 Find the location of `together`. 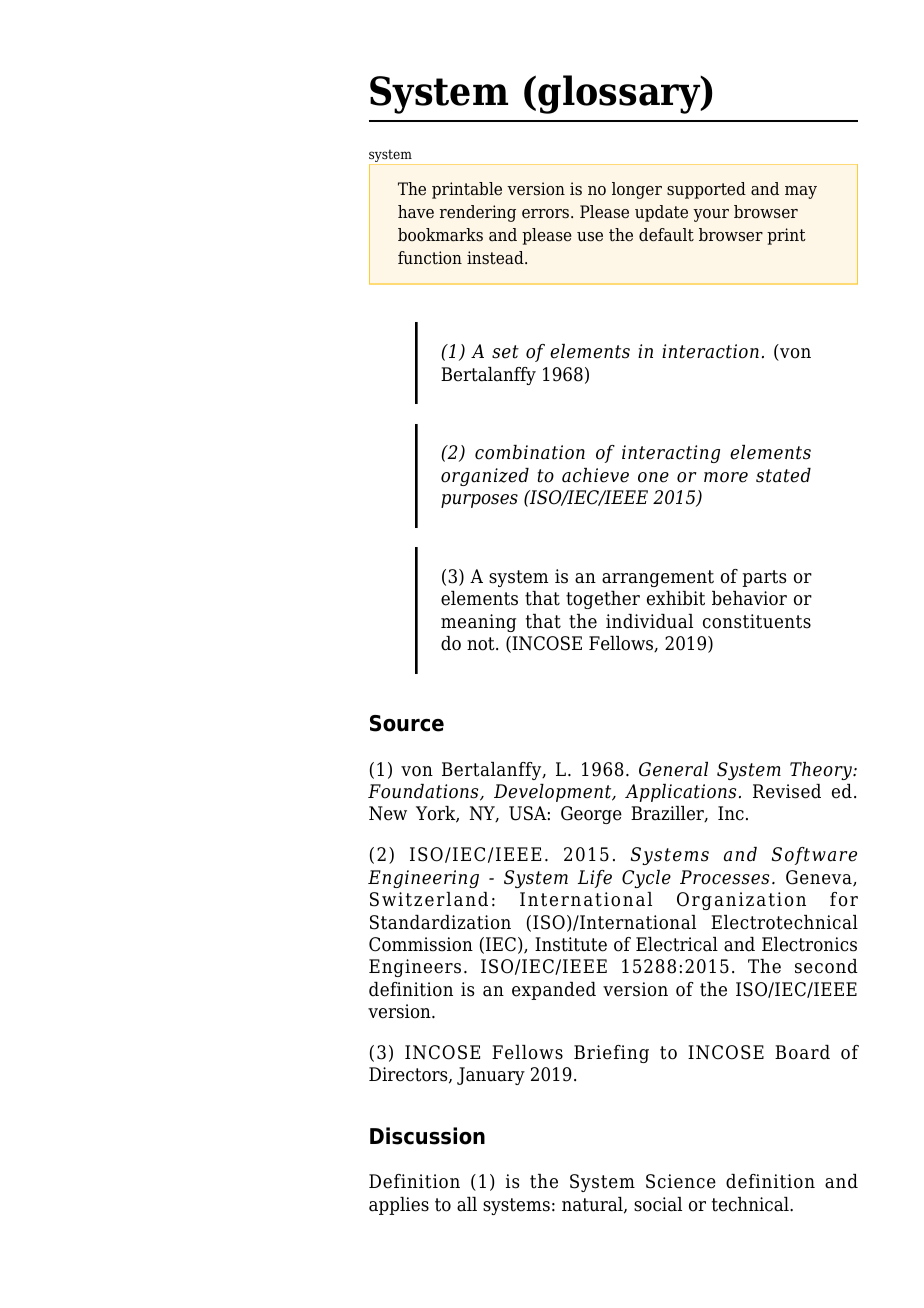

together is located at coordinates (603, 600).
